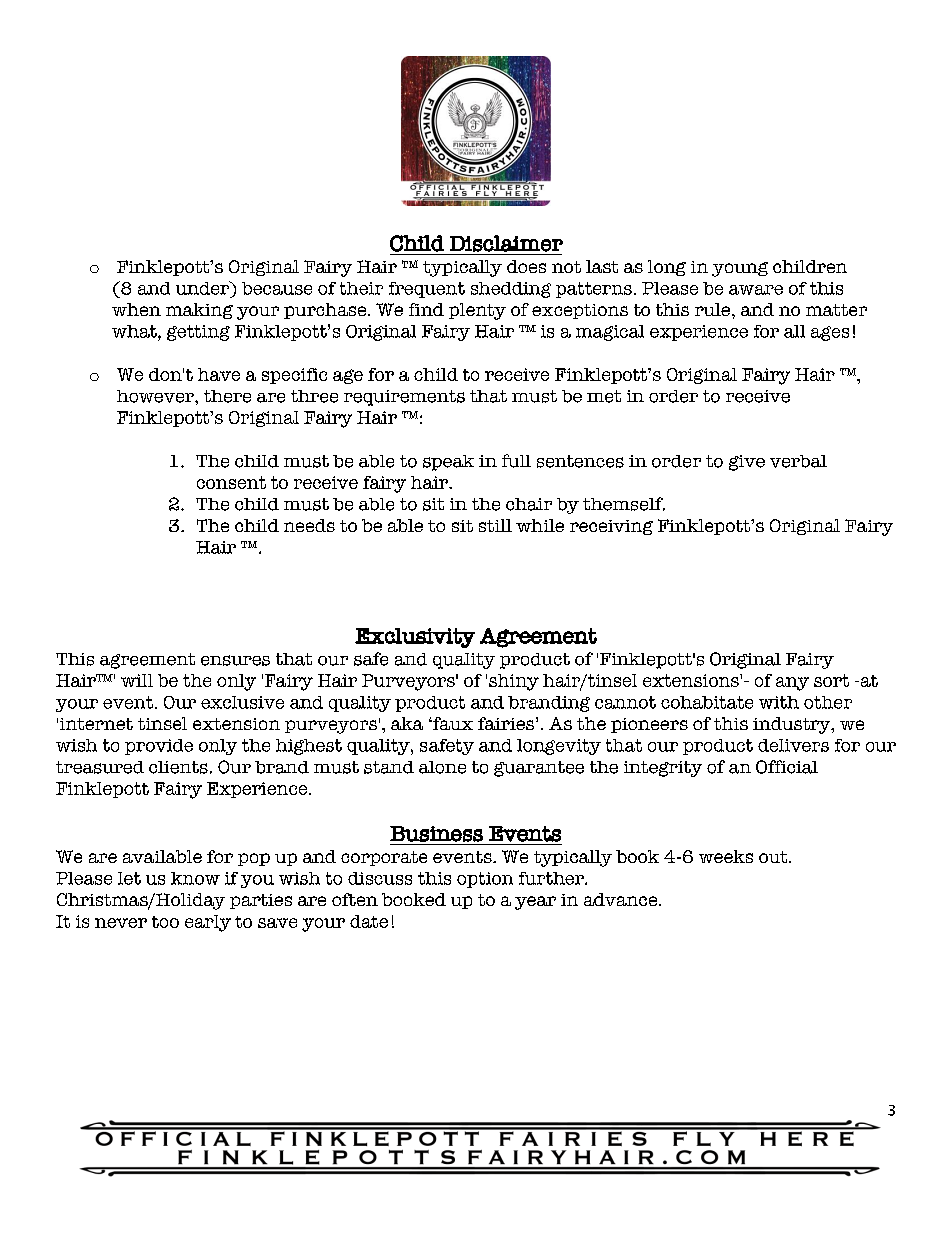 This screenshot has height=1233, width=952. What do you see at coordinates (178, 767) in the screenshot?
I see `clients` at bounding box center [178, 767].
